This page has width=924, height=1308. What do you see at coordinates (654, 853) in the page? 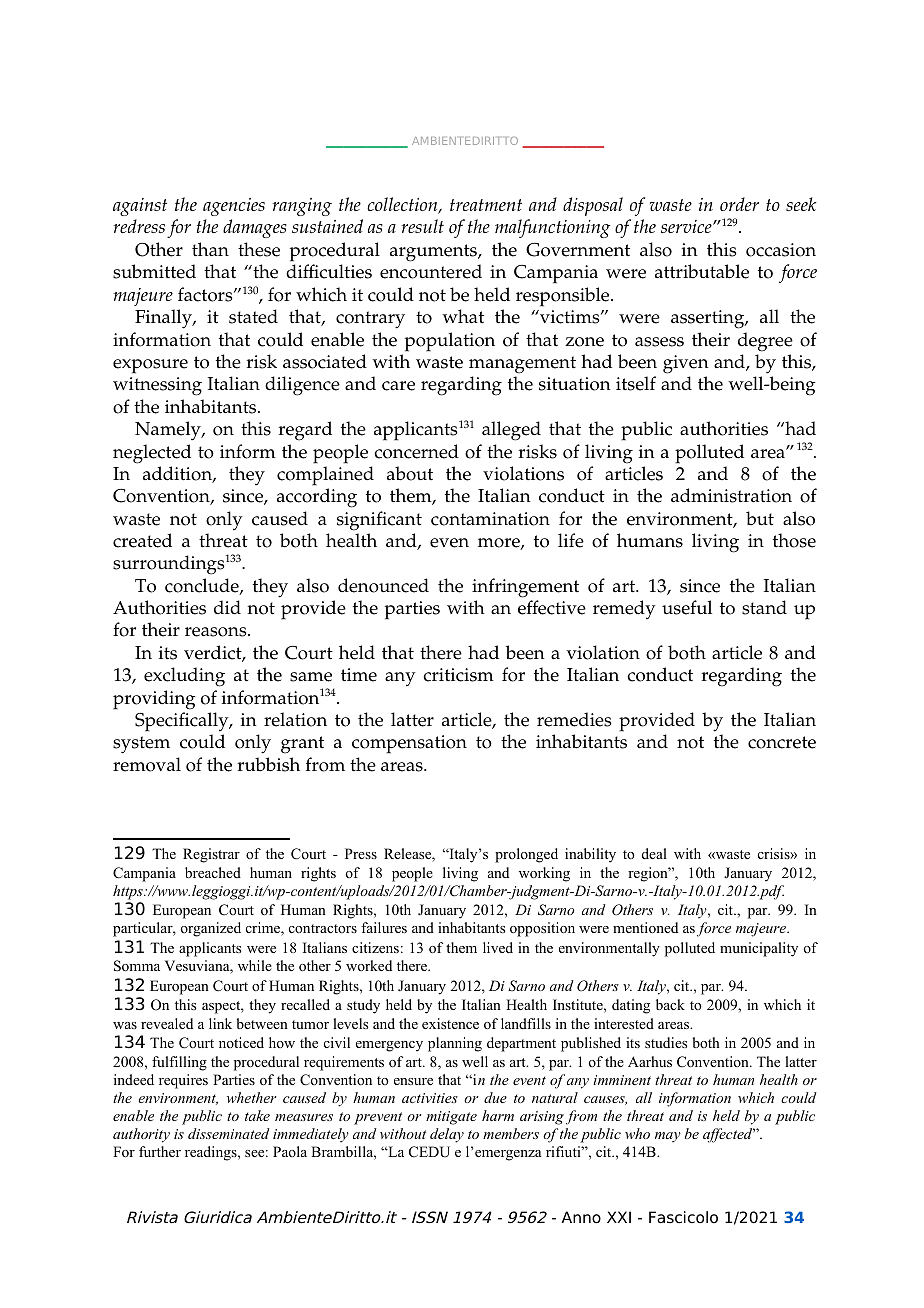
I see `deal` at bounding box center [654, 853].
